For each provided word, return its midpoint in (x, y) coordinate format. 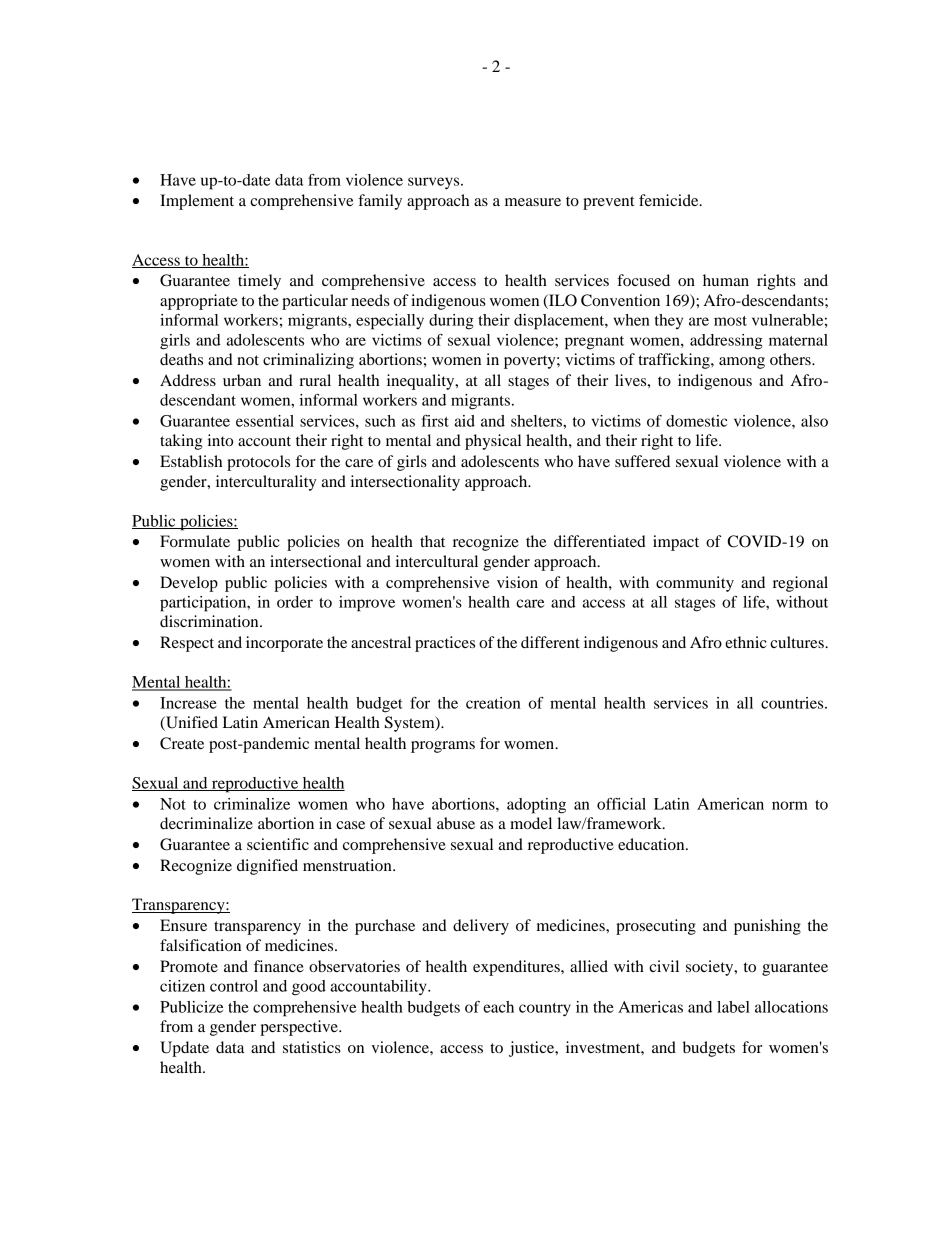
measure (533, 202)
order (295, 602)
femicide (670, 200)
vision (517, 582)
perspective (300, 1028)
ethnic (746, 642)
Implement (197, 202)
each (498, 1007)
